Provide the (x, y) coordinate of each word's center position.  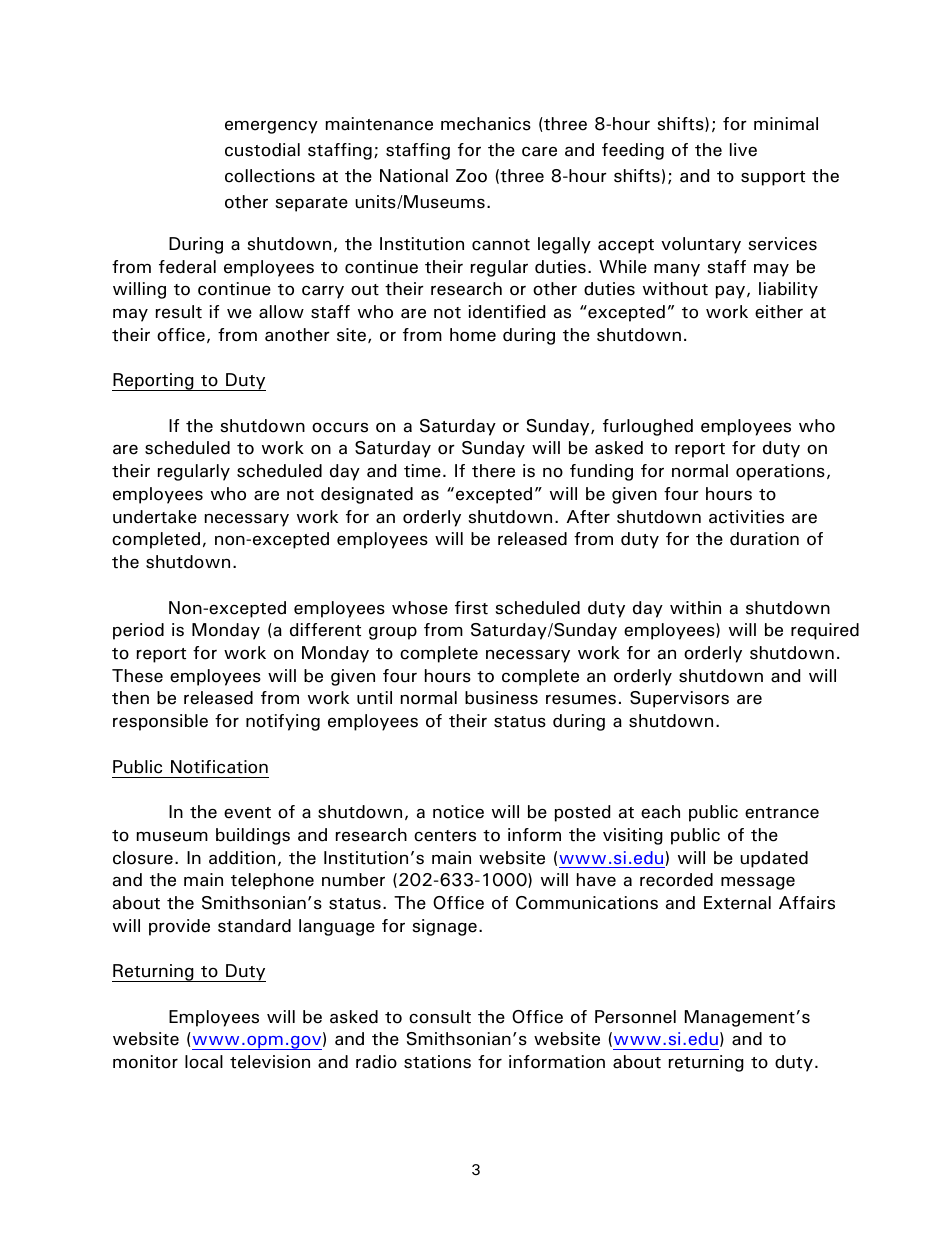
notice (458, 812)
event (247, 813)
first (471, 608)
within (695, 608)
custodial (262, 150)
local (204, 1062)
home (473, 335)
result (179, 312)
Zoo (471, 176)
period (138, 631)
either (779, 312)
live (743, 150)
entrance (782, 813)
